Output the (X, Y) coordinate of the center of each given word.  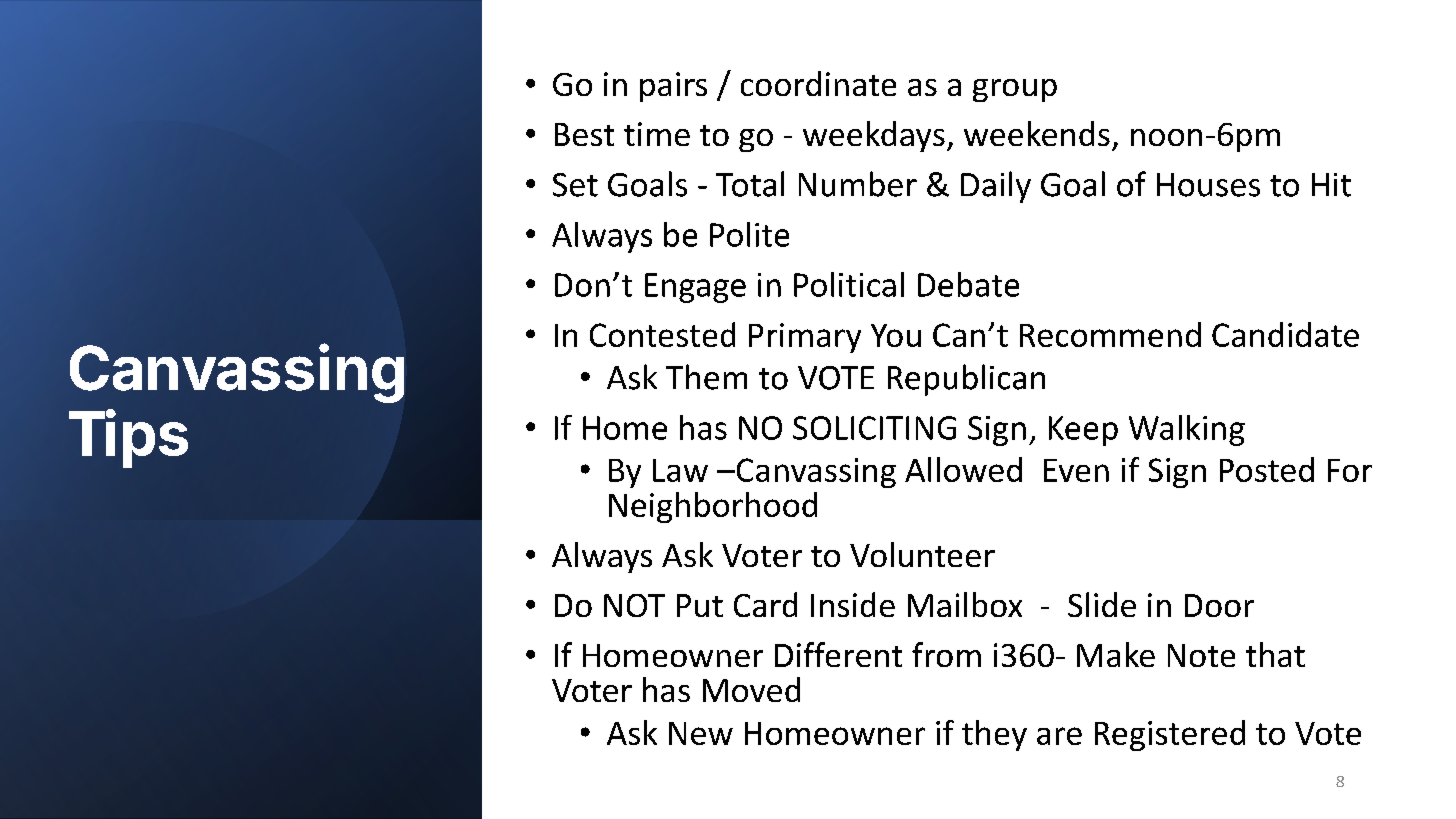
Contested (662, 334)
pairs (673, 87)
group (1015, 90)
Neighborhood (713, 507)
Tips (128, 438)
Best (584, 134)
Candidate (1285, 334)
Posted (1267, 469)
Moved (751, 689)
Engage (695, 288)
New (701, 733)
